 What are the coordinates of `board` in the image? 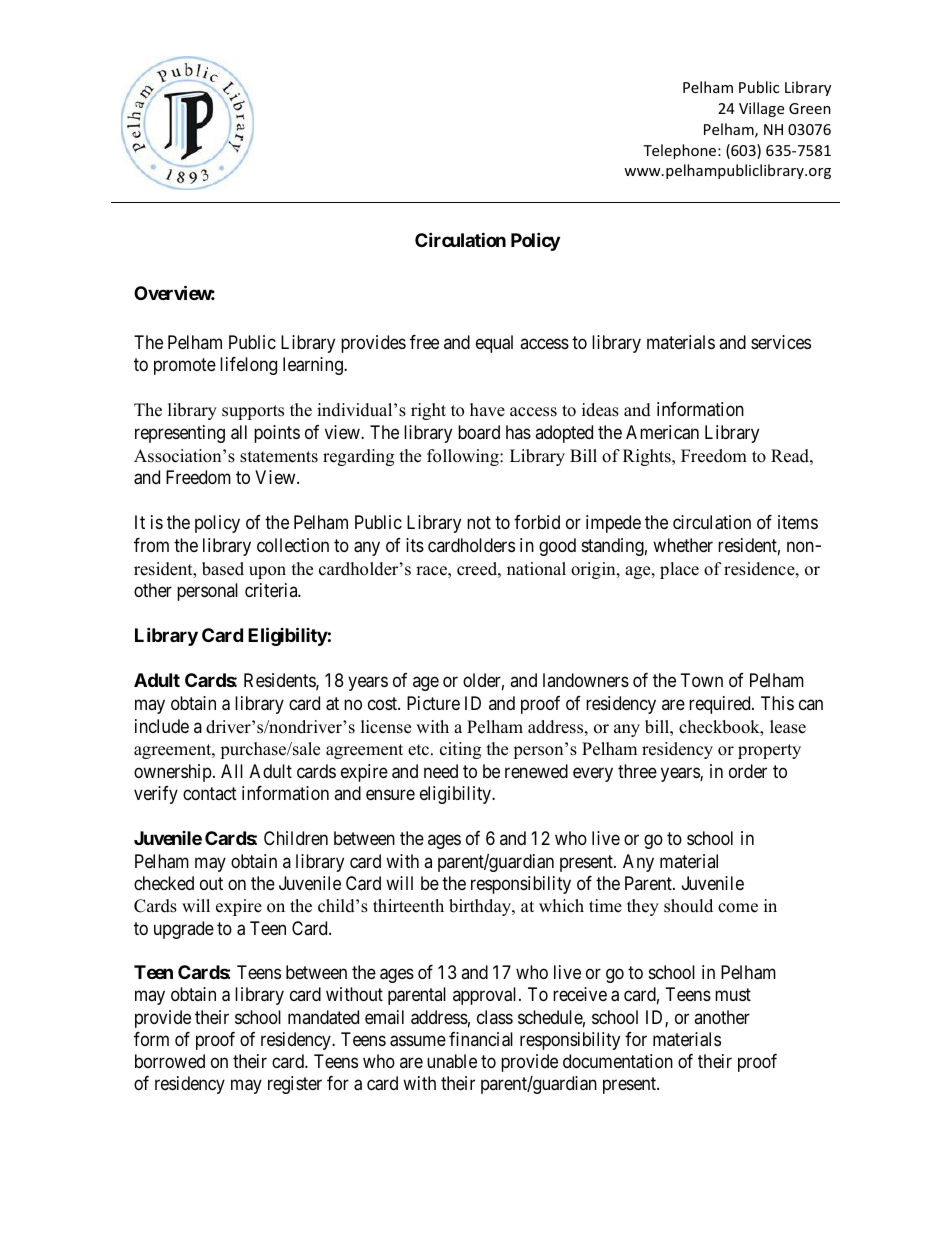 It's located at (479, 432).
